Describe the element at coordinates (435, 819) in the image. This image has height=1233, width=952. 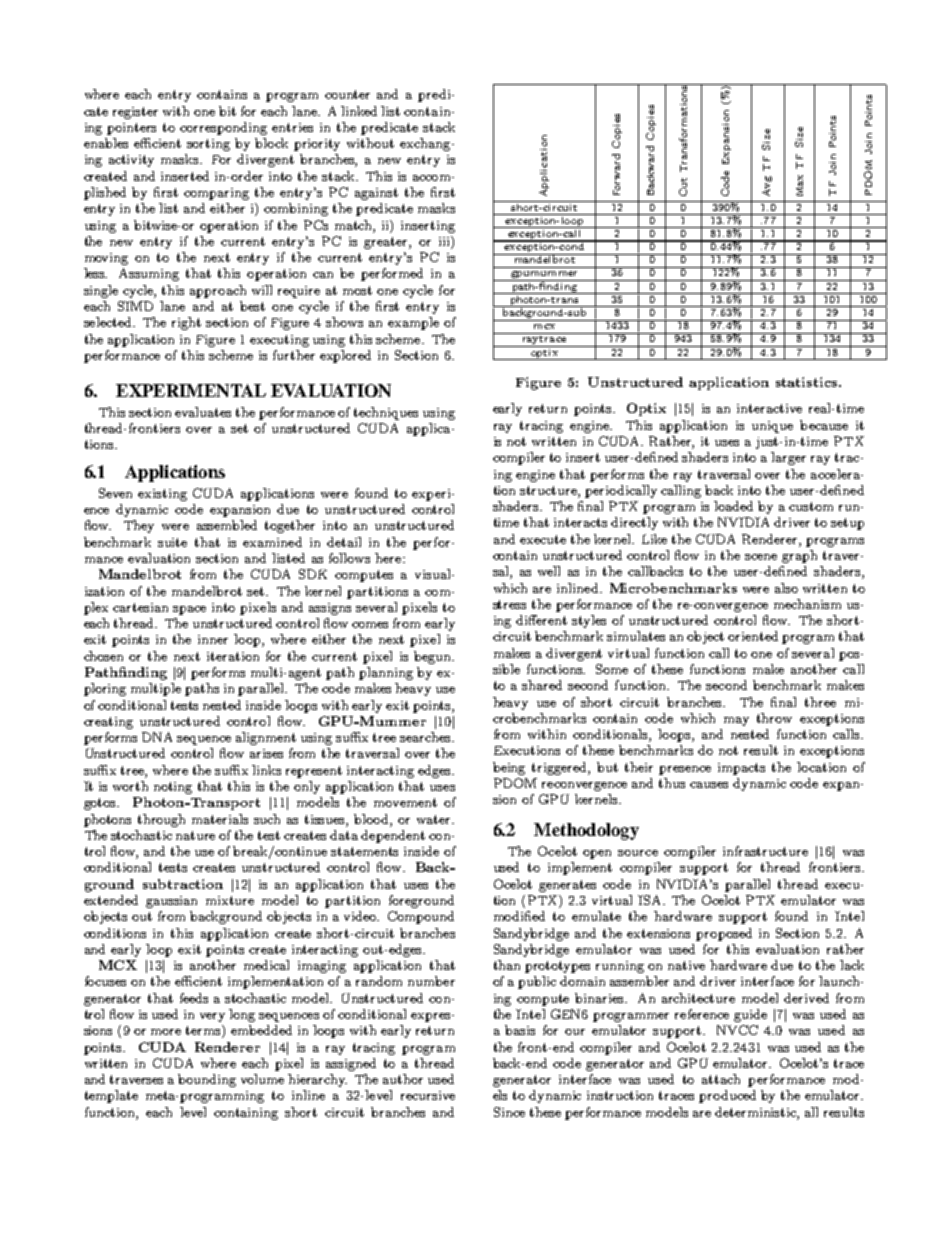
I see `water` at that location.
